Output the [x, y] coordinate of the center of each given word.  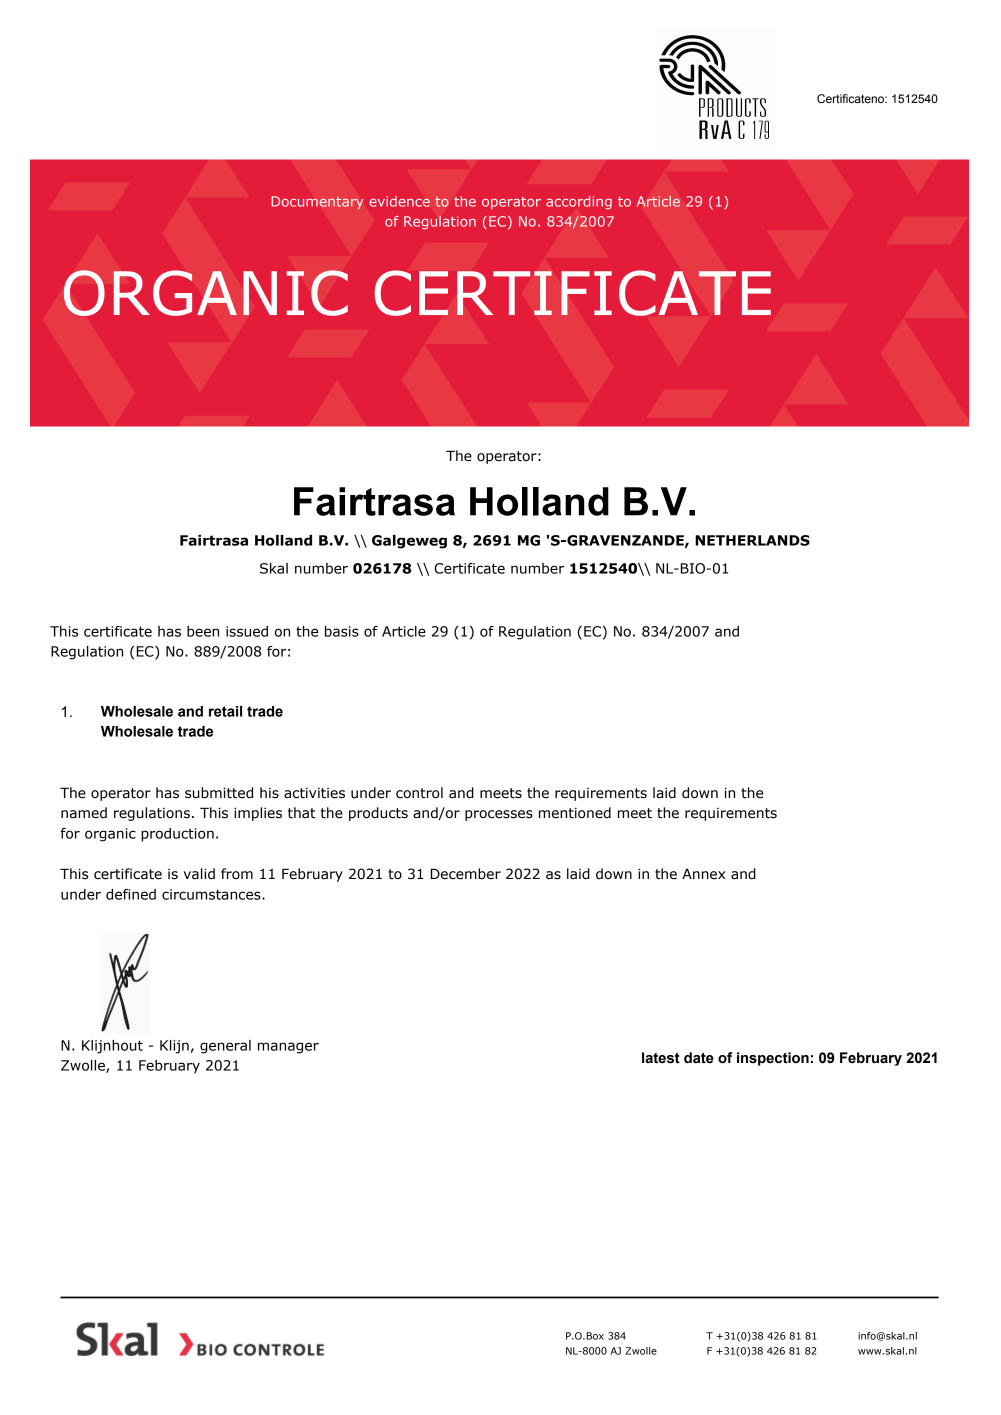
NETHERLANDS [752, 540]
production [177, 835]
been [203, 631]
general [225, 1047]
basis [342, 631]
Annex [703, 874]
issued [247, 631]
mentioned [575, 813]
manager [288, 1048]
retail [225, 711]
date [699, 1058]
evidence [399, 201]
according [579, 202]
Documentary [317, 203]
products [378, 814]
